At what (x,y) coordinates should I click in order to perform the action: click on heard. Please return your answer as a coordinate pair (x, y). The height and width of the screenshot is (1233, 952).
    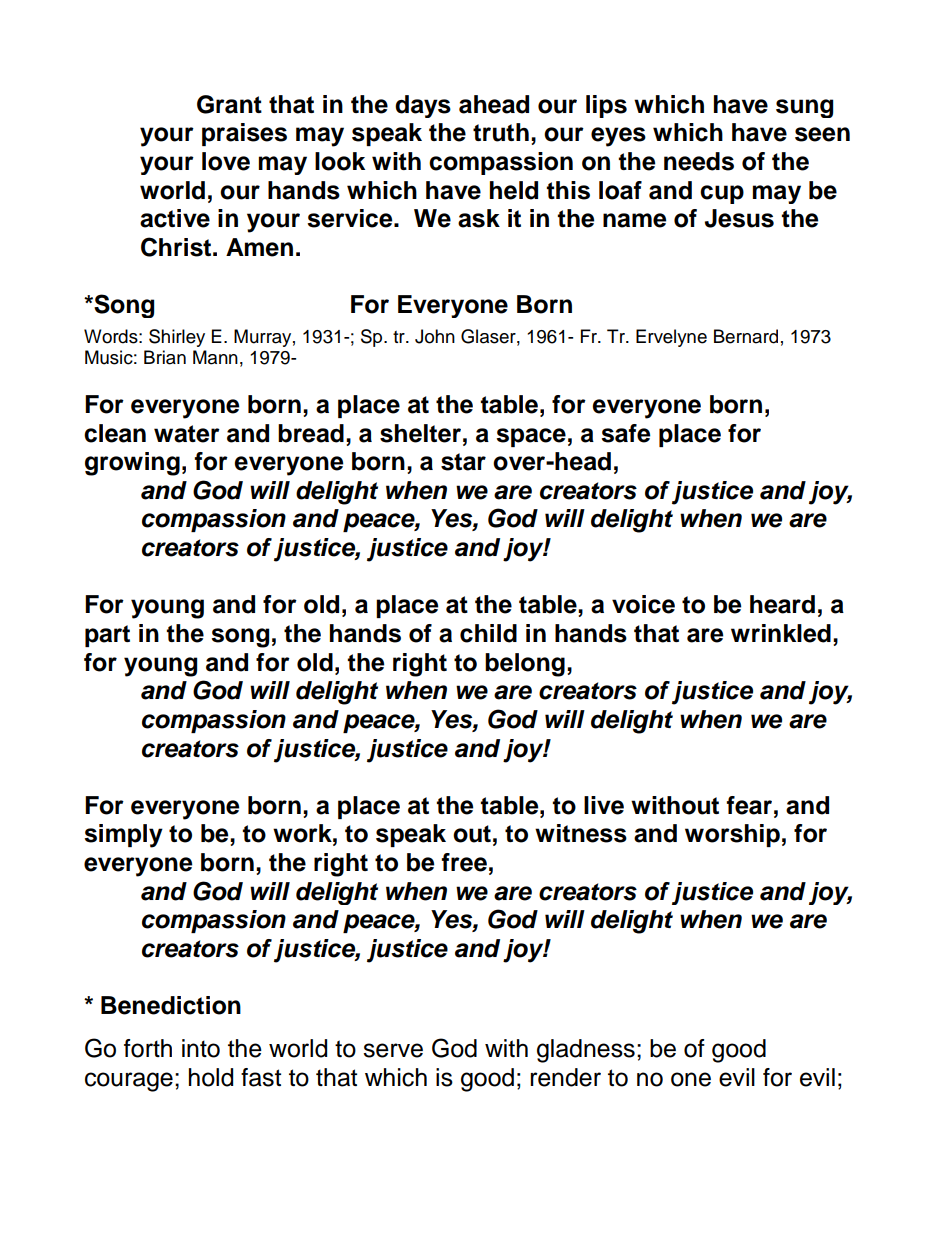
    Looking at the image, I should click on (782, 604).
